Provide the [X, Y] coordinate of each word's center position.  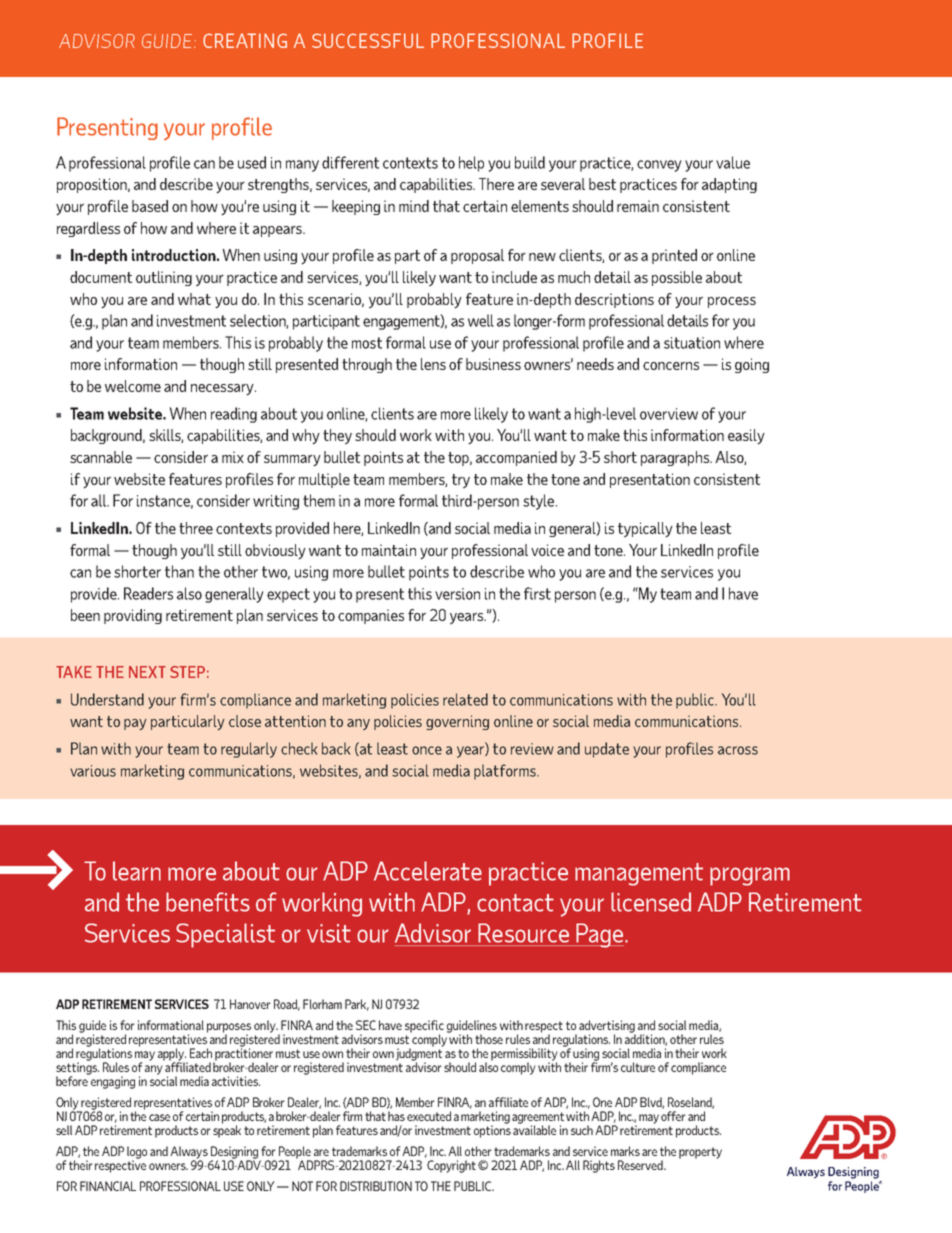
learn [137, 871]
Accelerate [428, 871]
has [396, 1116]
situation [692, 343]
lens [433, 364]
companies [371, 616]
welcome [133, 386]
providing [133, 616]
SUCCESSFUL [368, 40]
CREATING [245, 40]
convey [659, 166]
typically [645, 530]
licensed [651, 902]
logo [137, 1153]
